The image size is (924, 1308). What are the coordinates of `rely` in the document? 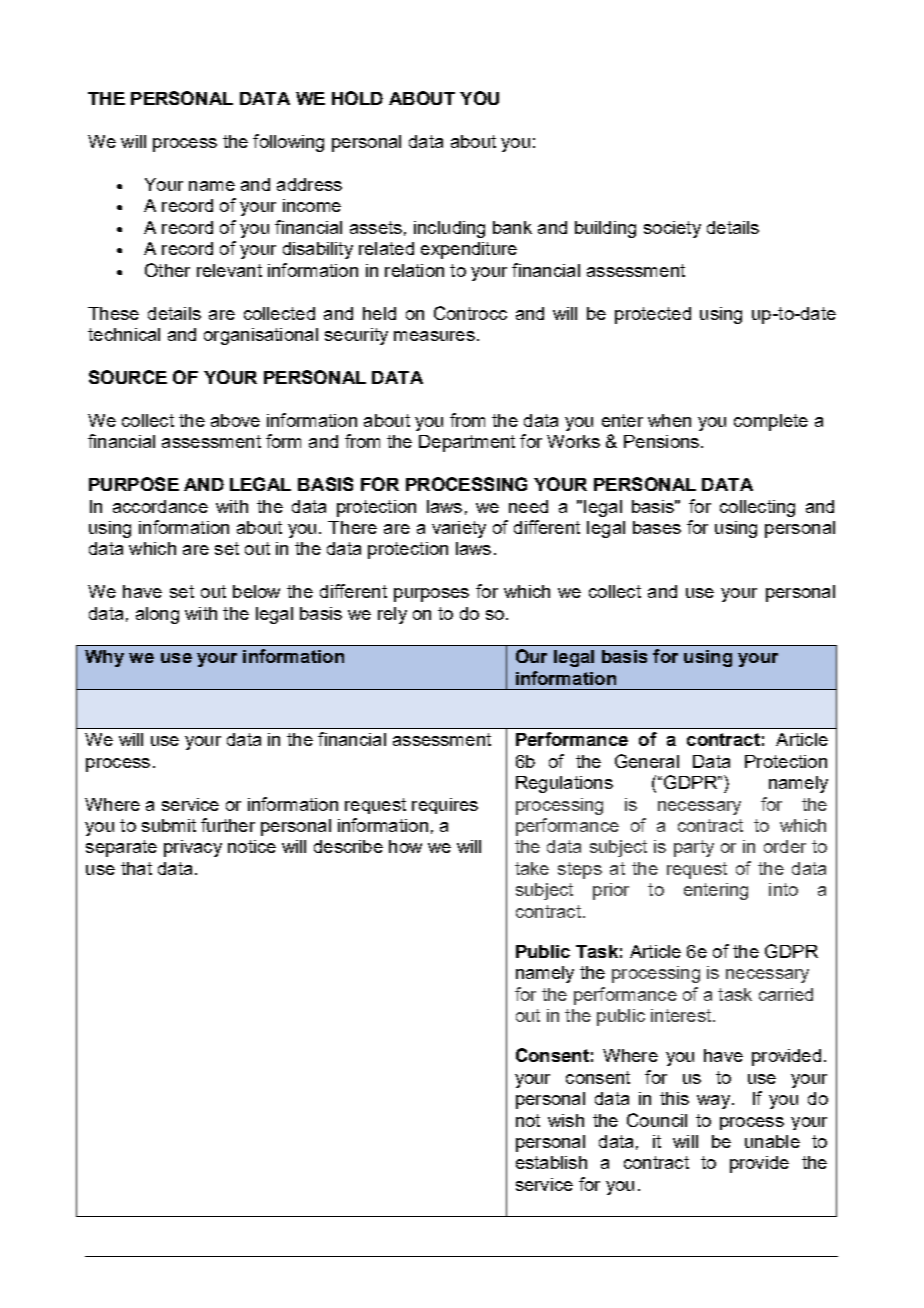 It's located at (392, 615).
